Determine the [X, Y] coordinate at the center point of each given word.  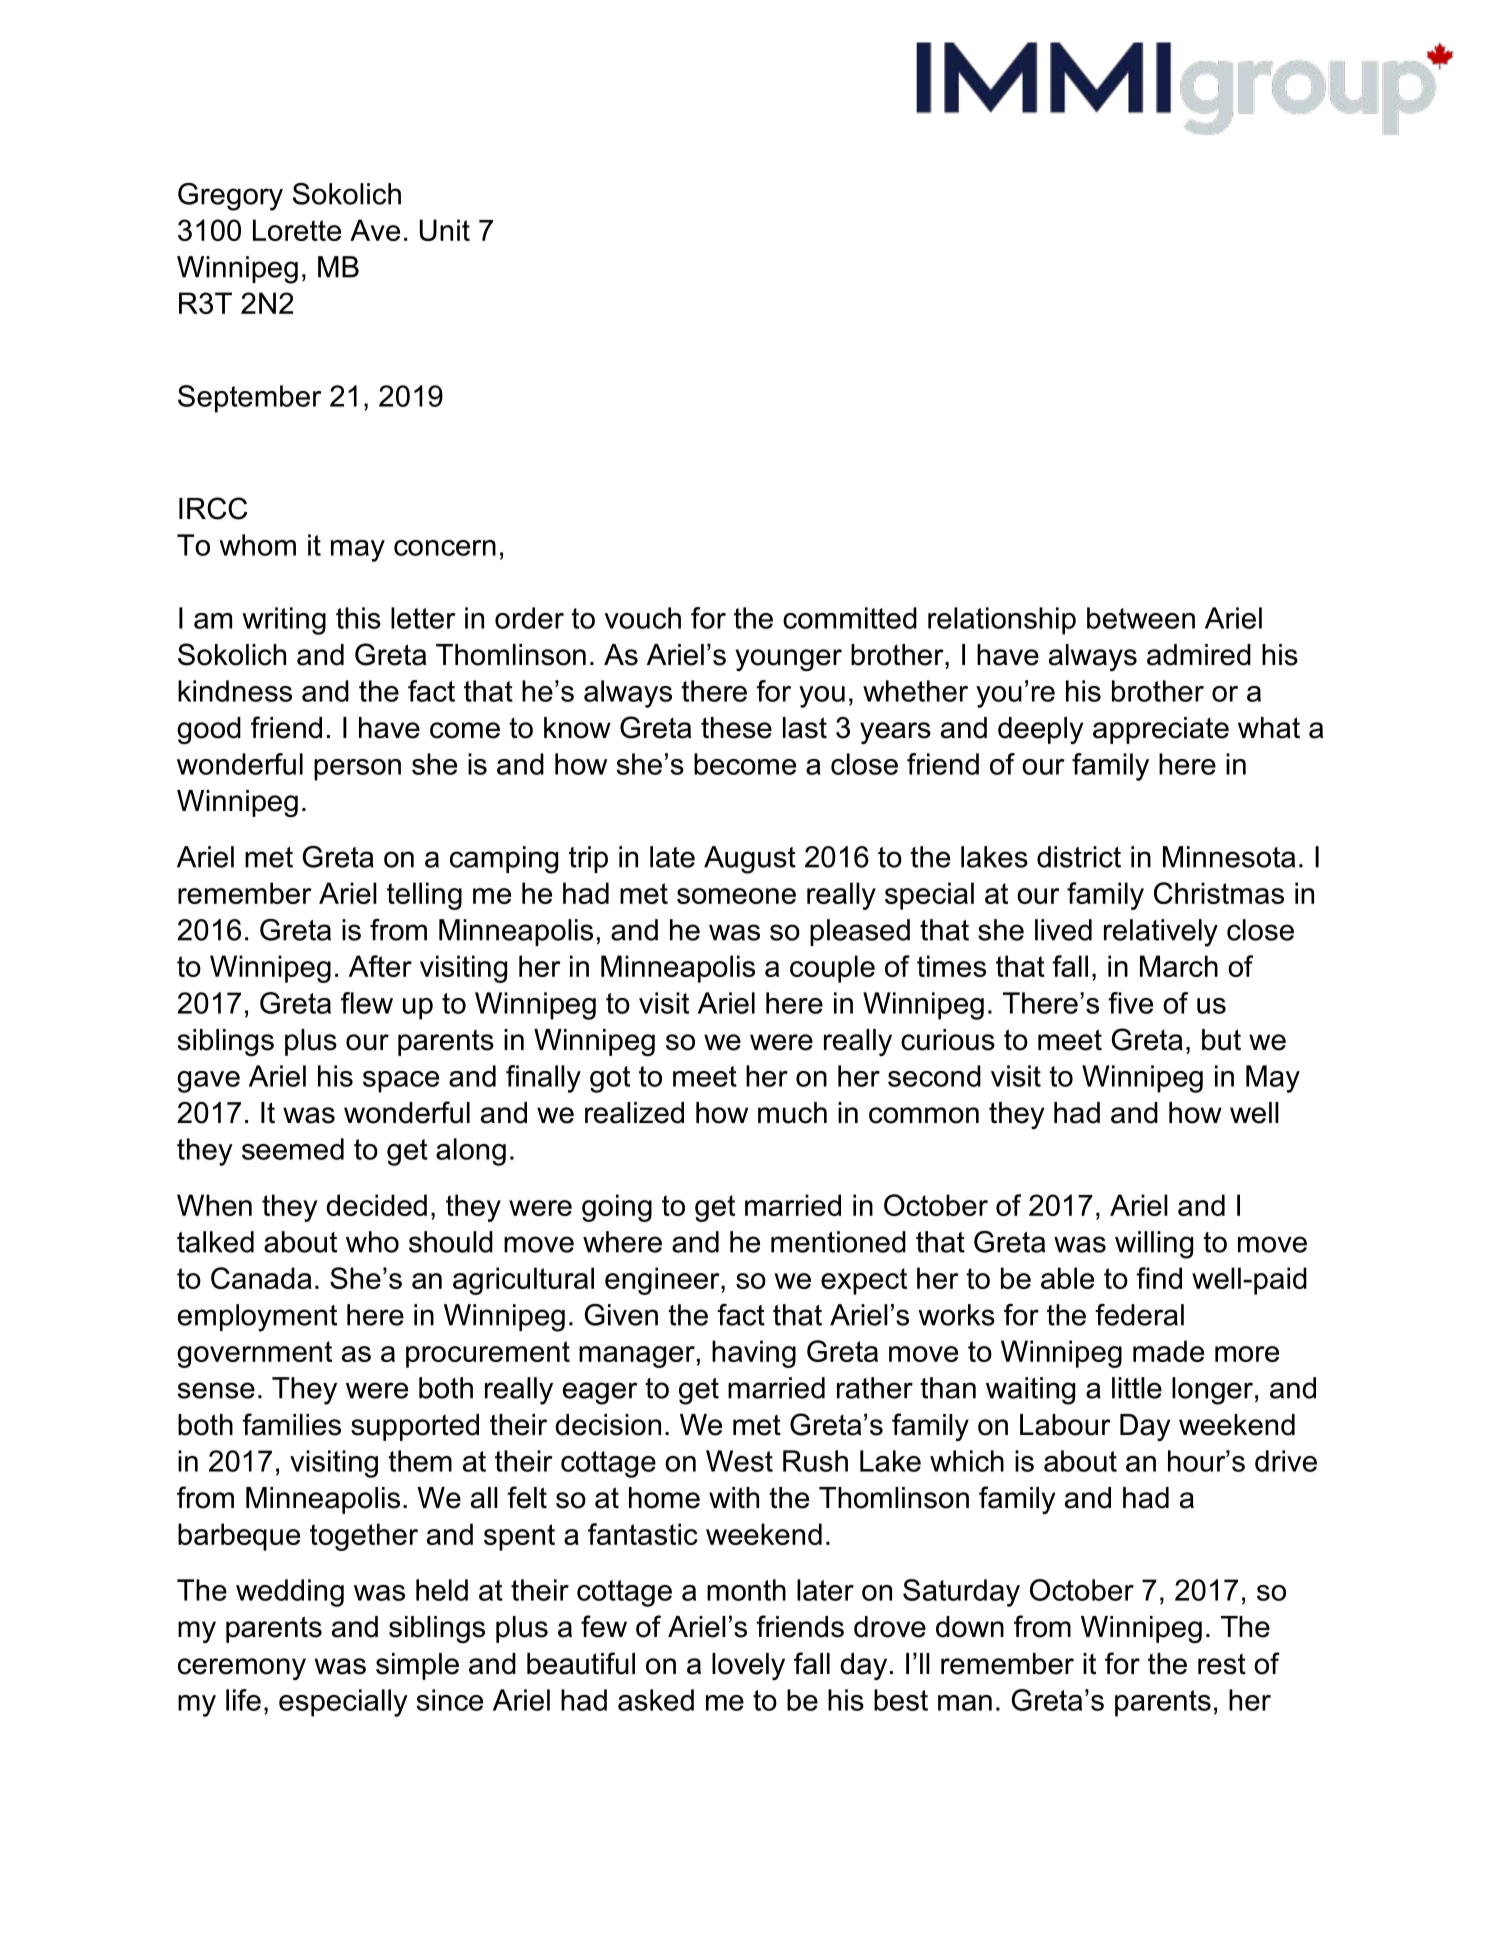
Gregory [230, 197]
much [792, 1113]
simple [417, 1666]
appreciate [1161, 730]
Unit [445, 230]
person [357, 770]
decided [376, 1205]
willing [1154, 1245]
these [736, 728]
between [1141, 618]
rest [1222, 1664]
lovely [748, 1666]
